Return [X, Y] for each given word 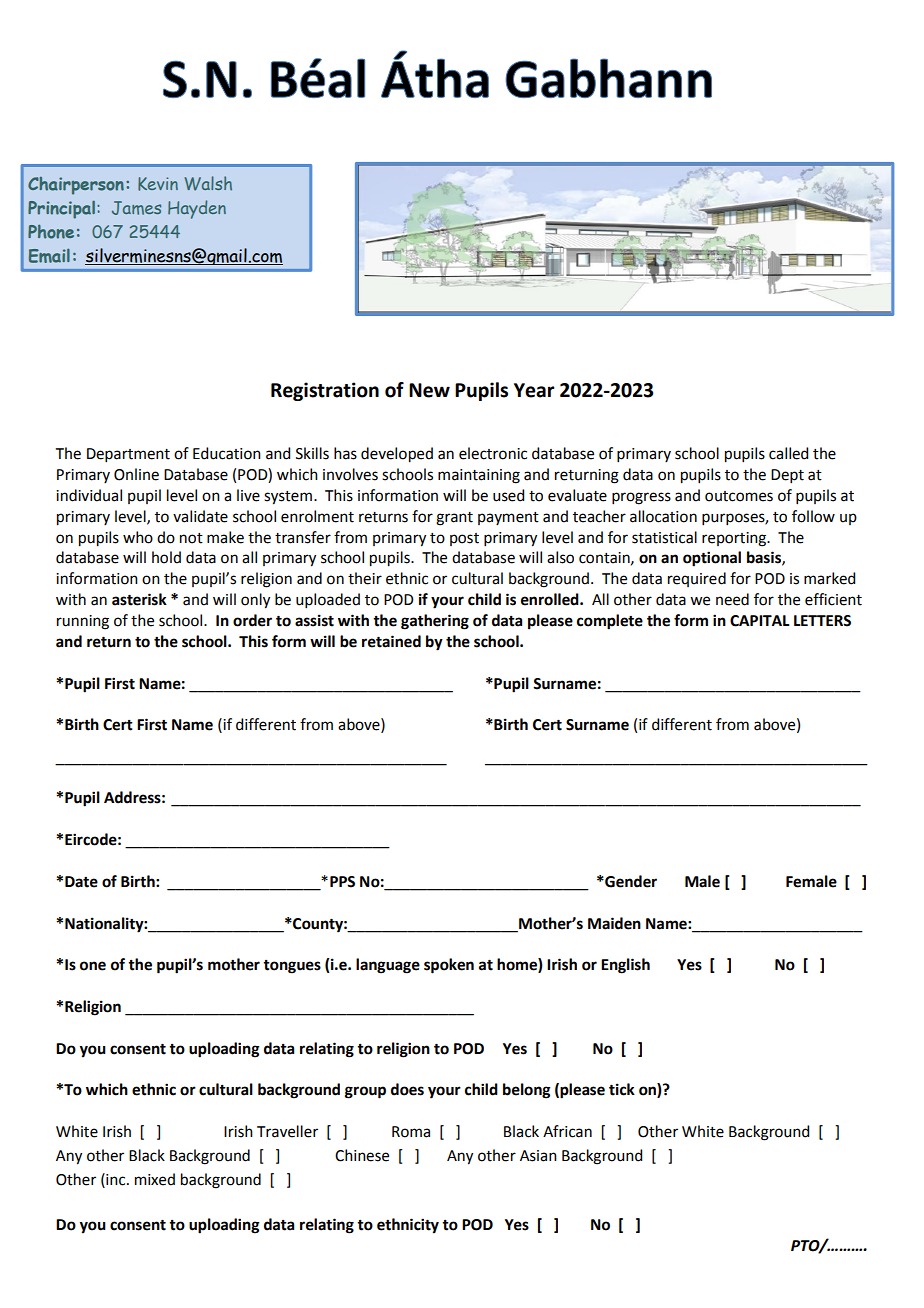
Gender [630, 881]
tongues [292, 967]
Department [128, 455]
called [788, 453]
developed [397, 455]
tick [622, 1089]
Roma [411, 1132]
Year [534, 390]
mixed [155, 1179]
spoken [449, 966]
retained [391, 641]
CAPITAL [760, 621]
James [136, 208]
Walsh [208, 183]
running [83, 622]
